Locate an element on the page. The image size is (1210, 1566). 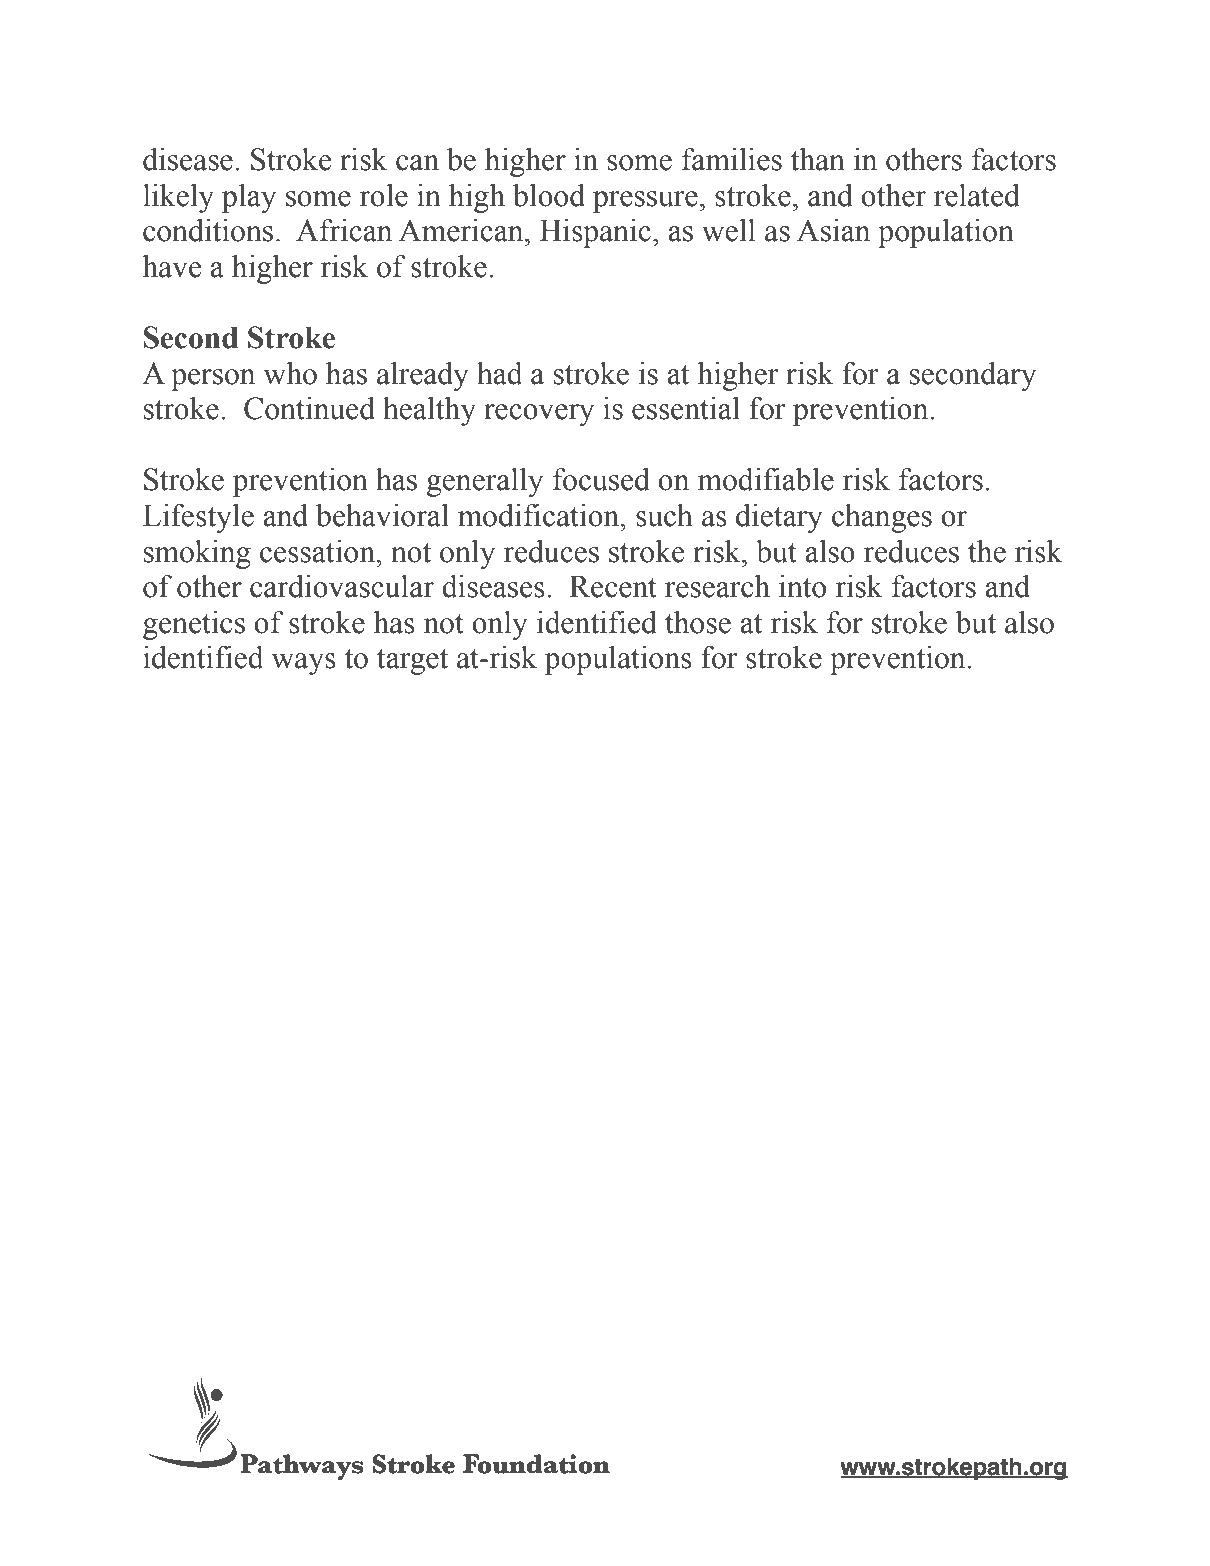
play is located at coordinates (249, 198).
